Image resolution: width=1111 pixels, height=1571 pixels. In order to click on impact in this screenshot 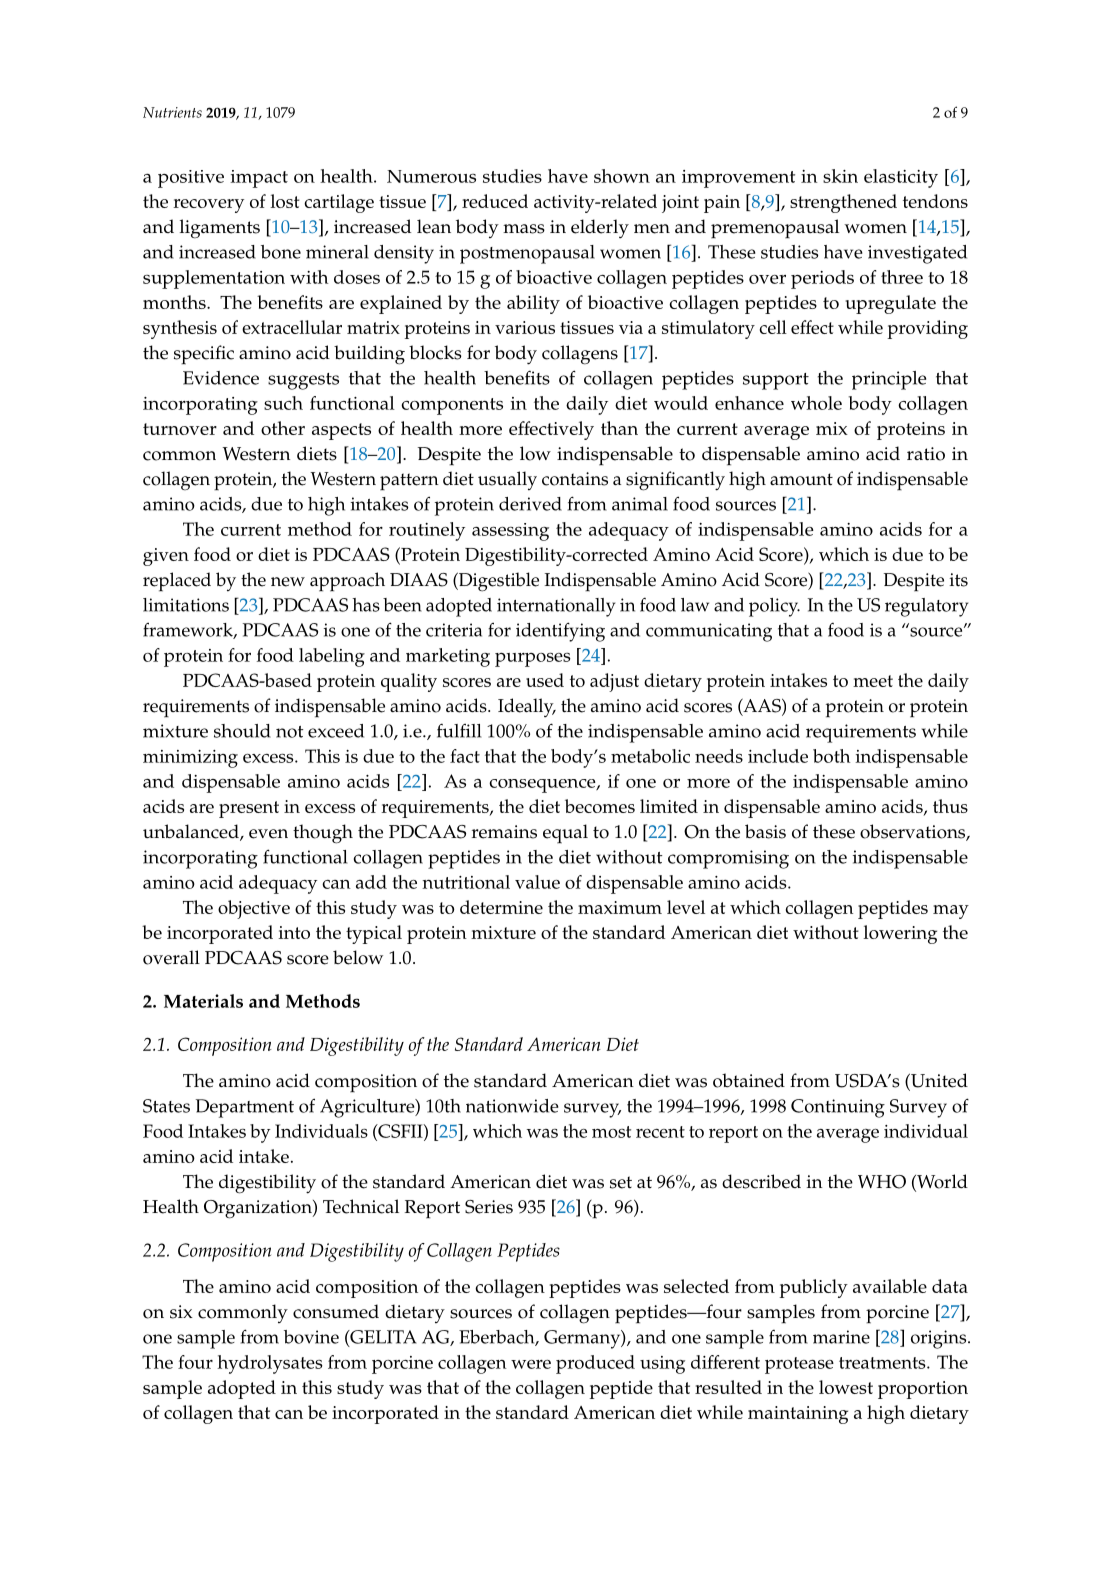, I will do `click(259, 179)`.
